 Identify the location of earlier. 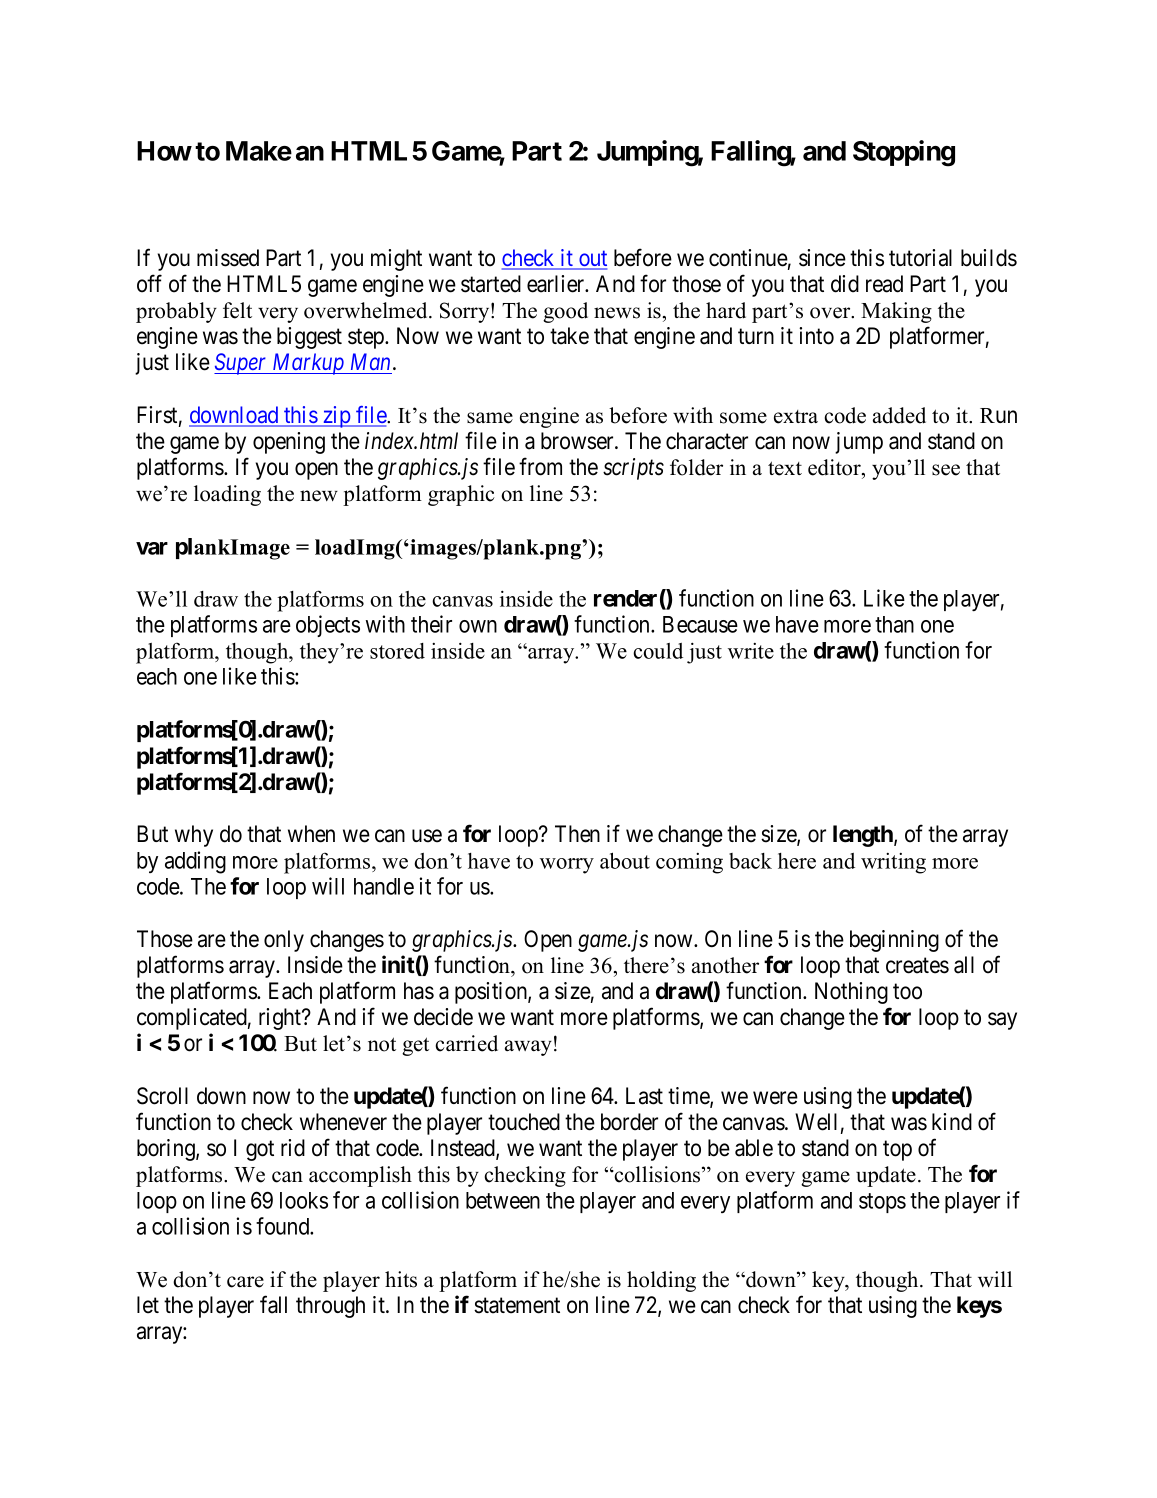
(557, 284).
